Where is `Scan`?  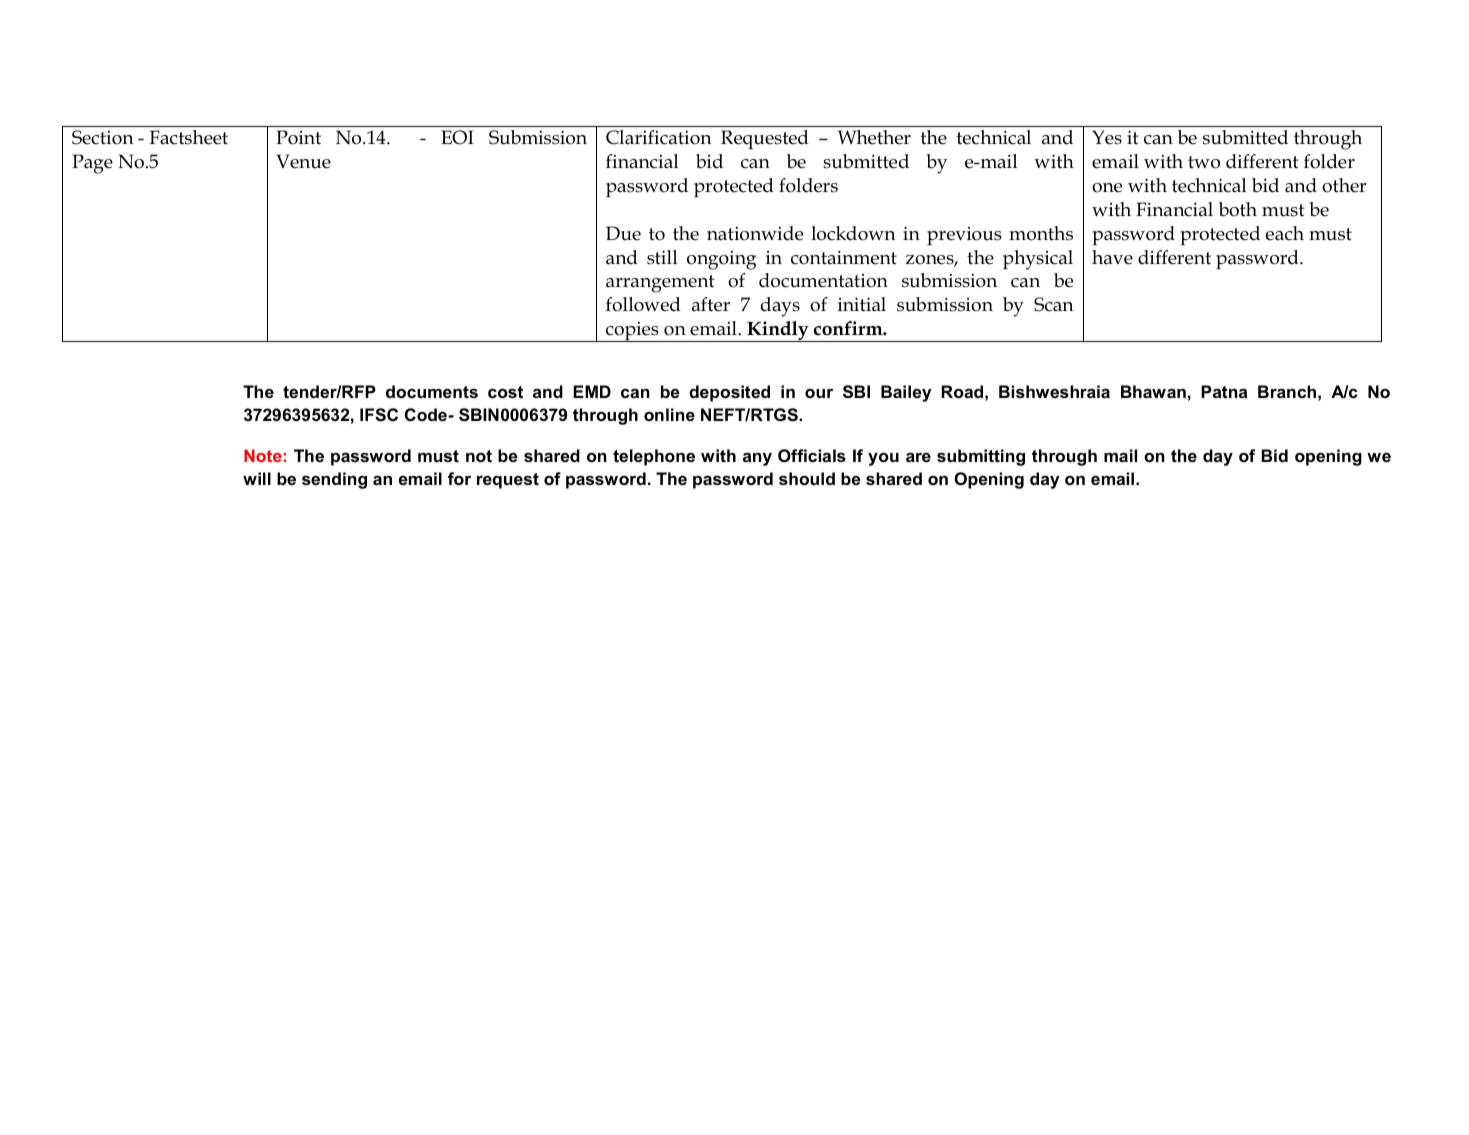
Scan is located at coordinates (1054, 304).
